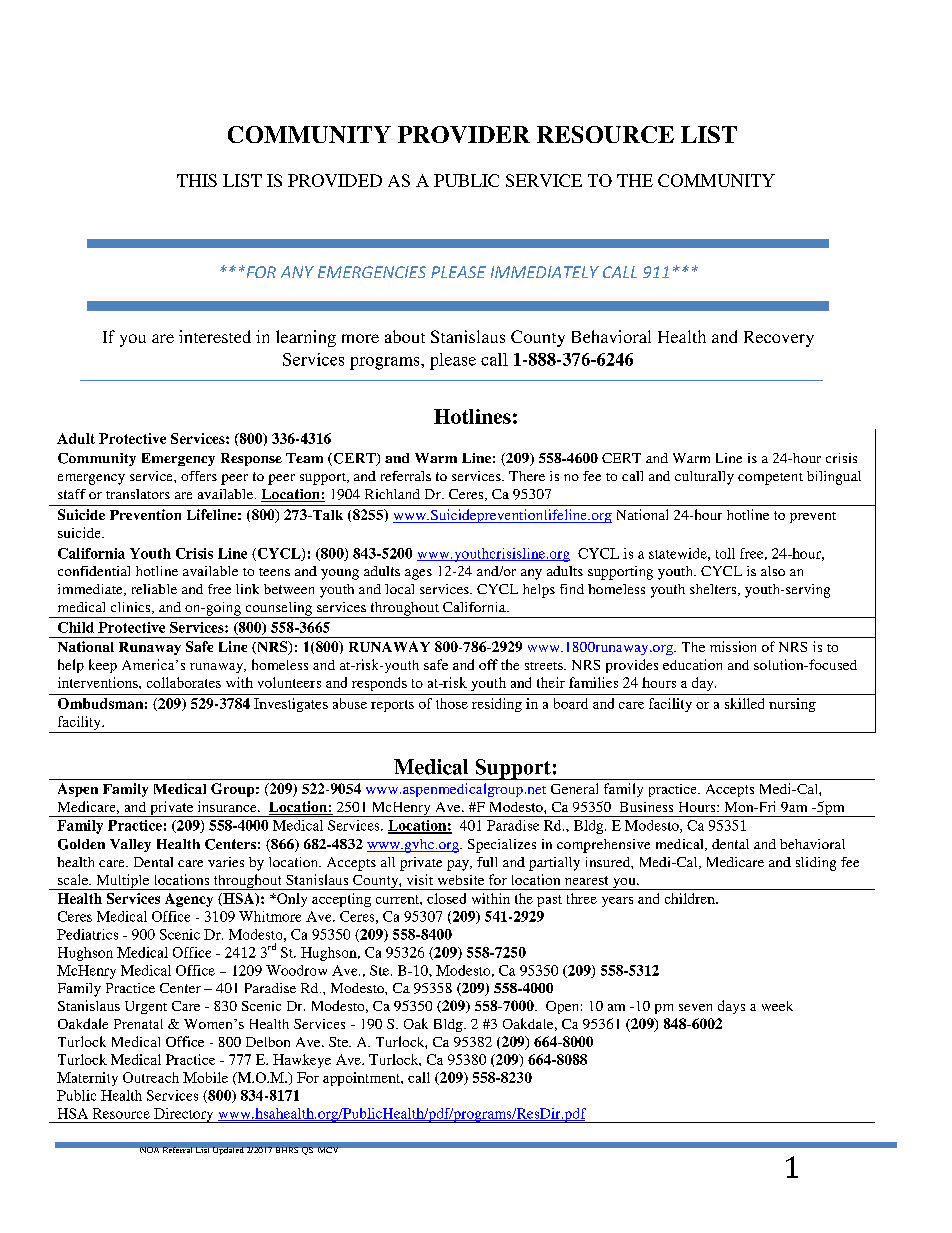  I want to click on PROVIDER, so click(464, 134).
